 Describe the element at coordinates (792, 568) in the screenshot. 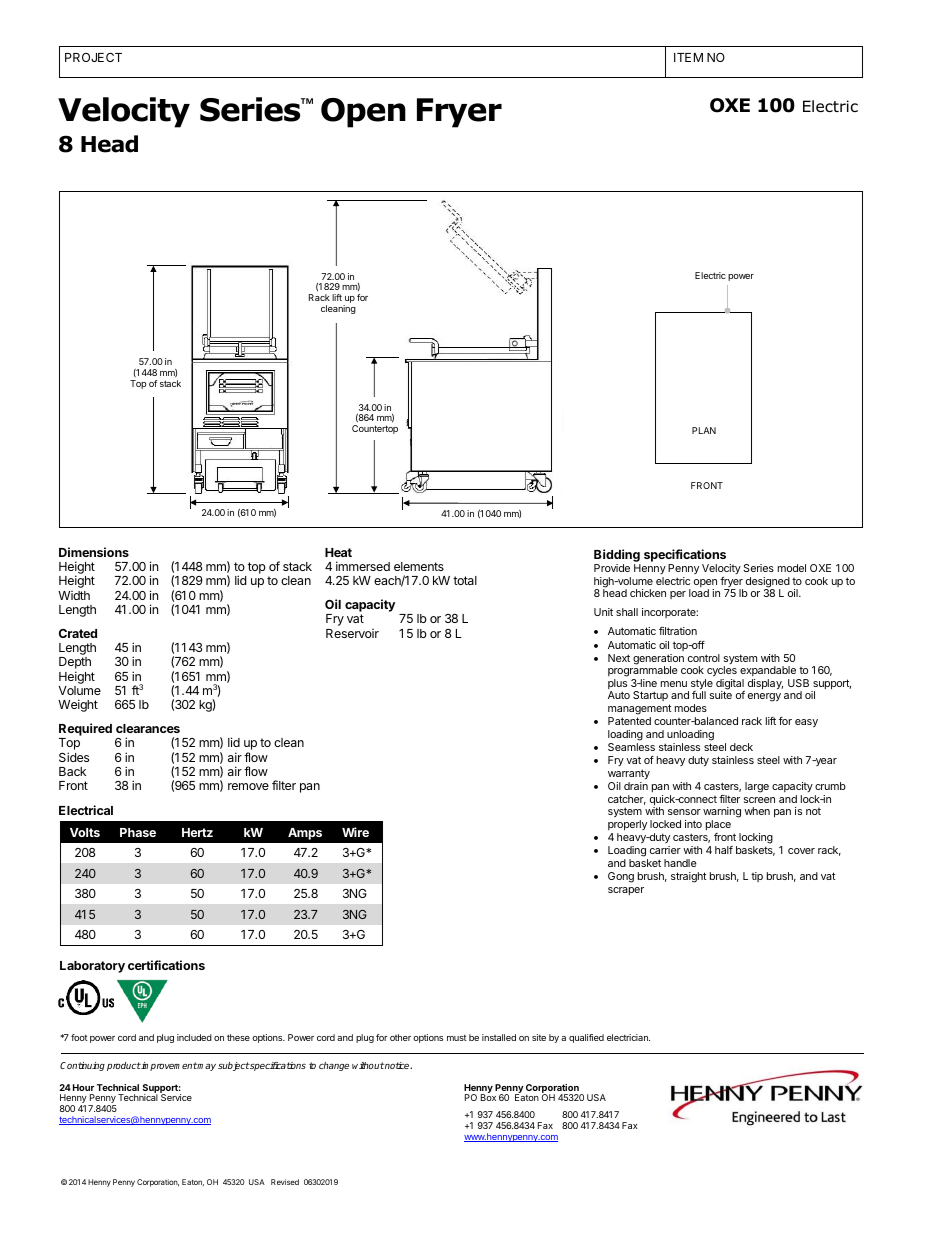

I see `model` at that location.
